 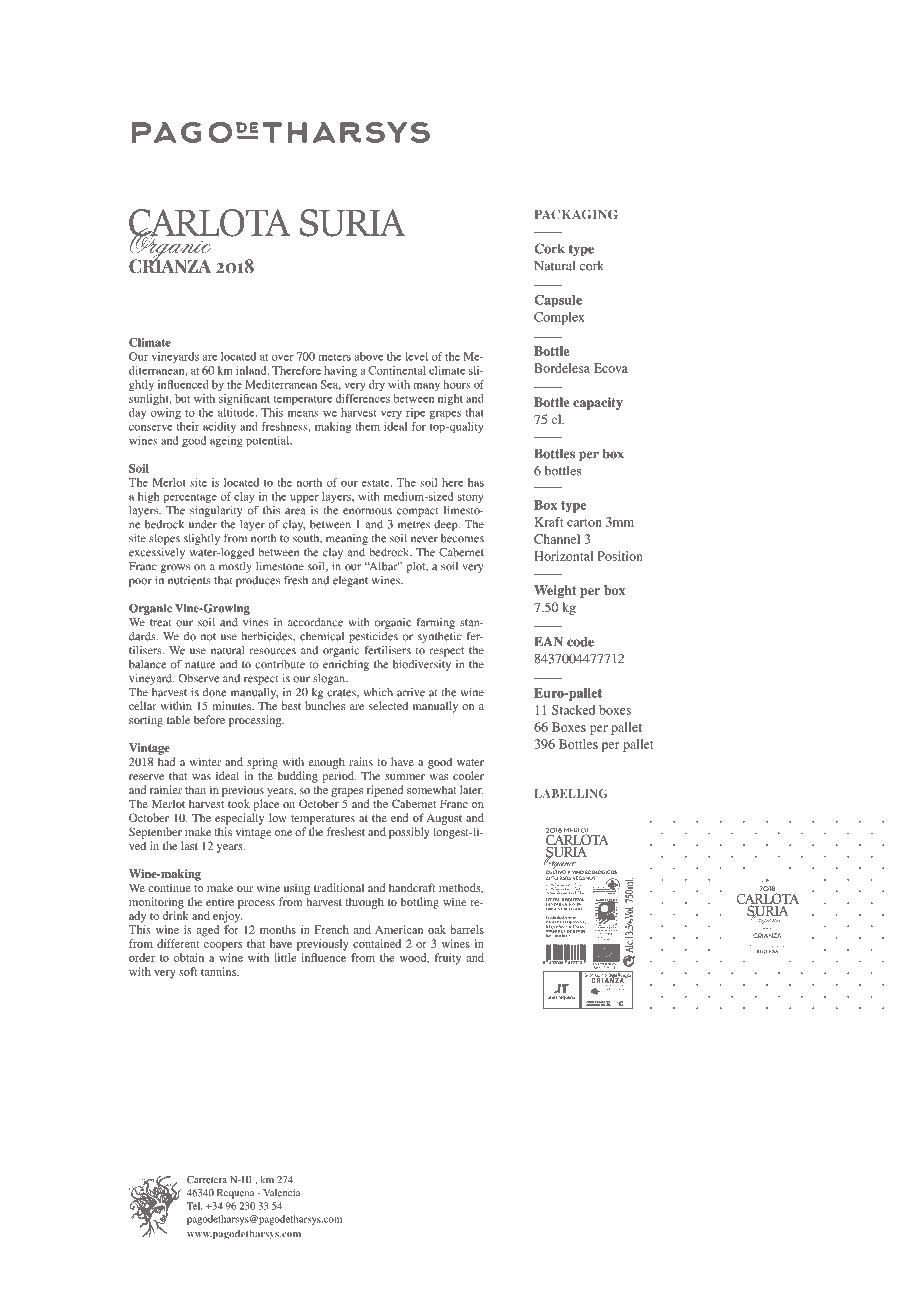 What do you see at coordinates (207, 1180) in the screenshot?
I see `Carretera` at bounding box center [207, 1180].
